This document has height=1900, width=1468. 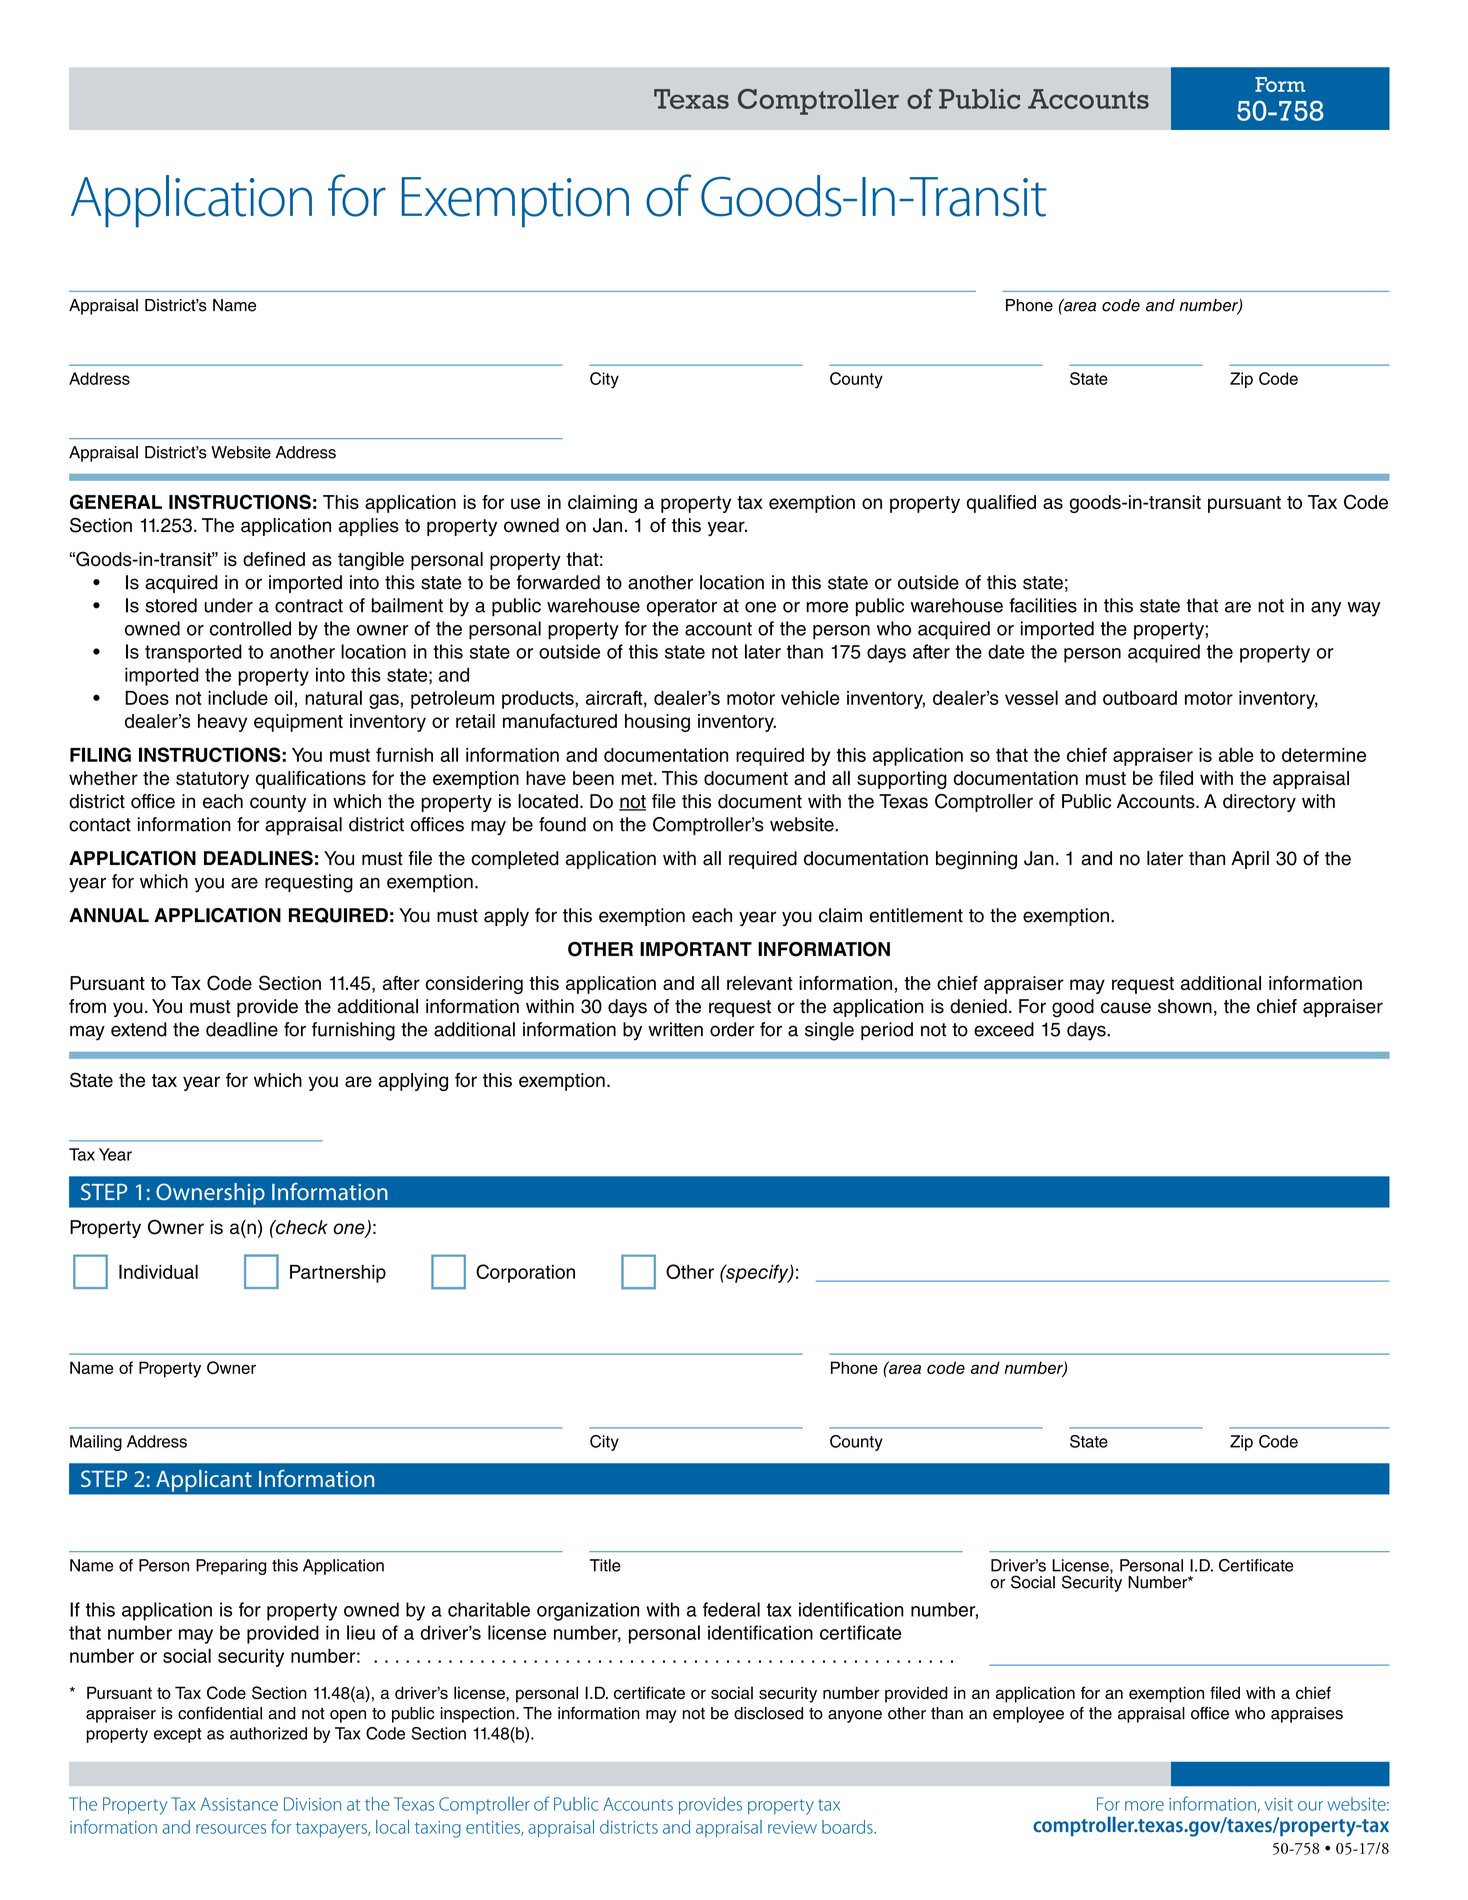 What do you see at coordinates (1185, 1006) in the document?
I see `shown` at bounding box center [1185, 1006].
